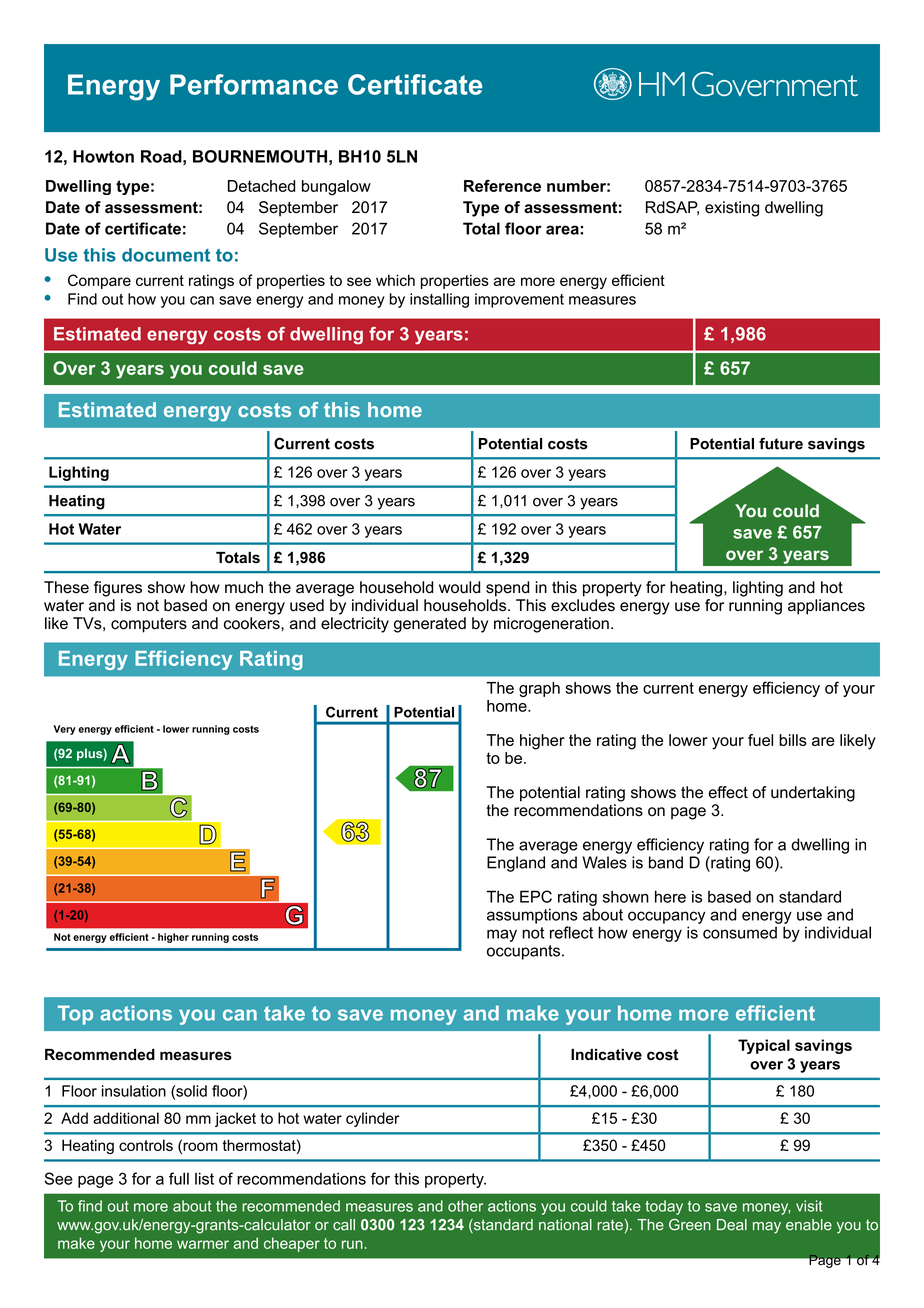 This document has width=924, height=1308. What do you see at coordinates (99, 281) in the document?
I see `Compare` at bounding box center [99, 281].
